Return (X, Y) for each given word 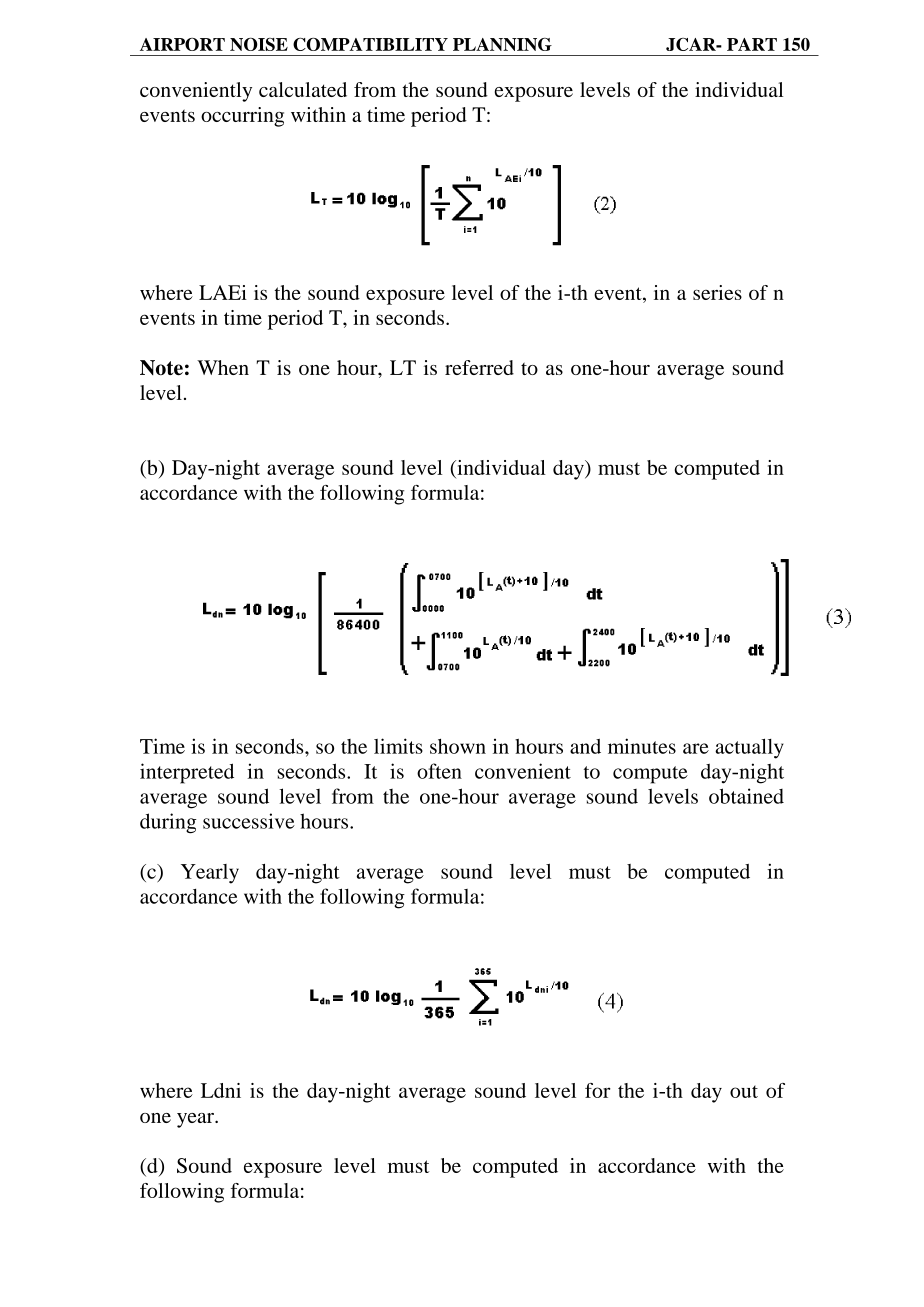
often (439, 771)
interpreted (187, 773)
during (168, 823)
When (223, 367)
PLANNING (502, 44)
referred (479, 367)
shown (458, 746)
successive (249, 821)
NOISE (259, 44)
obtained (746, 796)
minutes (642, 746)
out (744, 1091)
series (717, 292)
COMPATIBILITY (370, 44)
